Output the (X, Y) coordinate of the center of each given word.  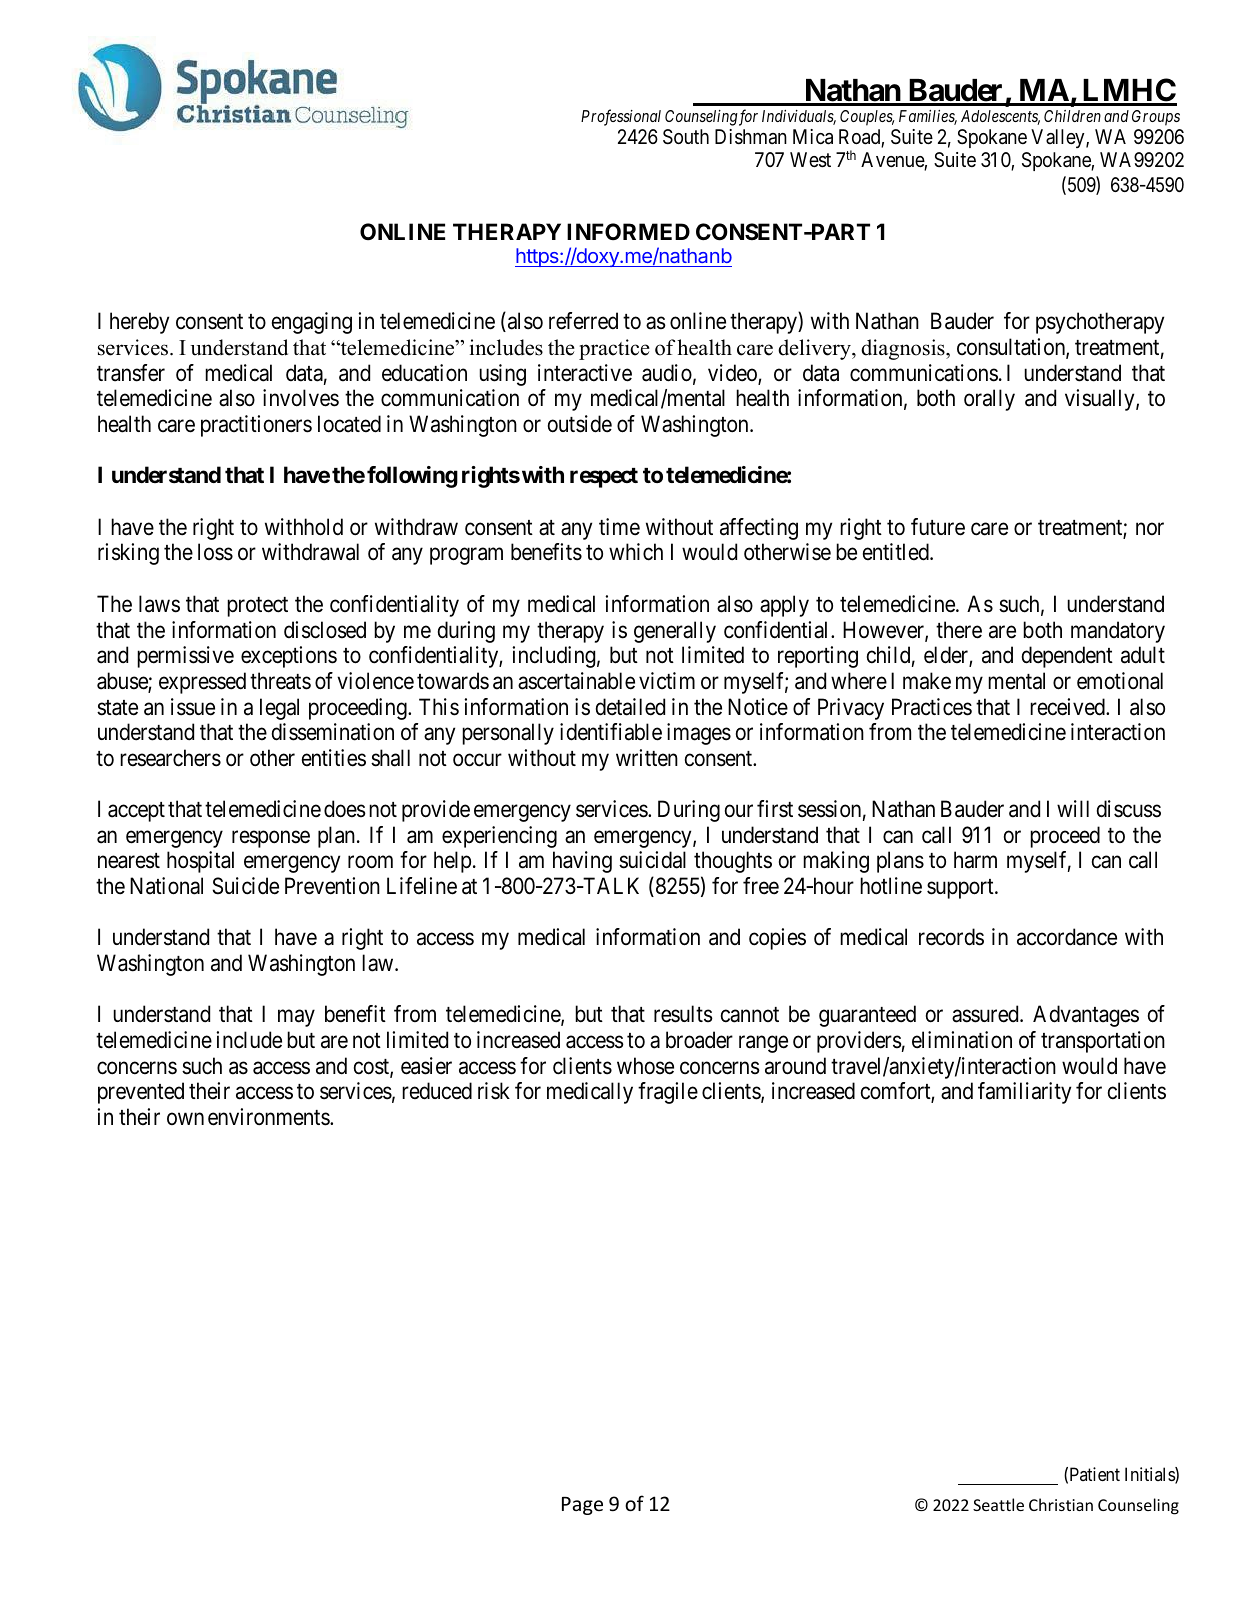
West (810, 160)
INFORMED (628, 231)
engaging (312, 323)
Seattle (998, 1504)
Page (582, 1506)
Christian (1061, 1504)
